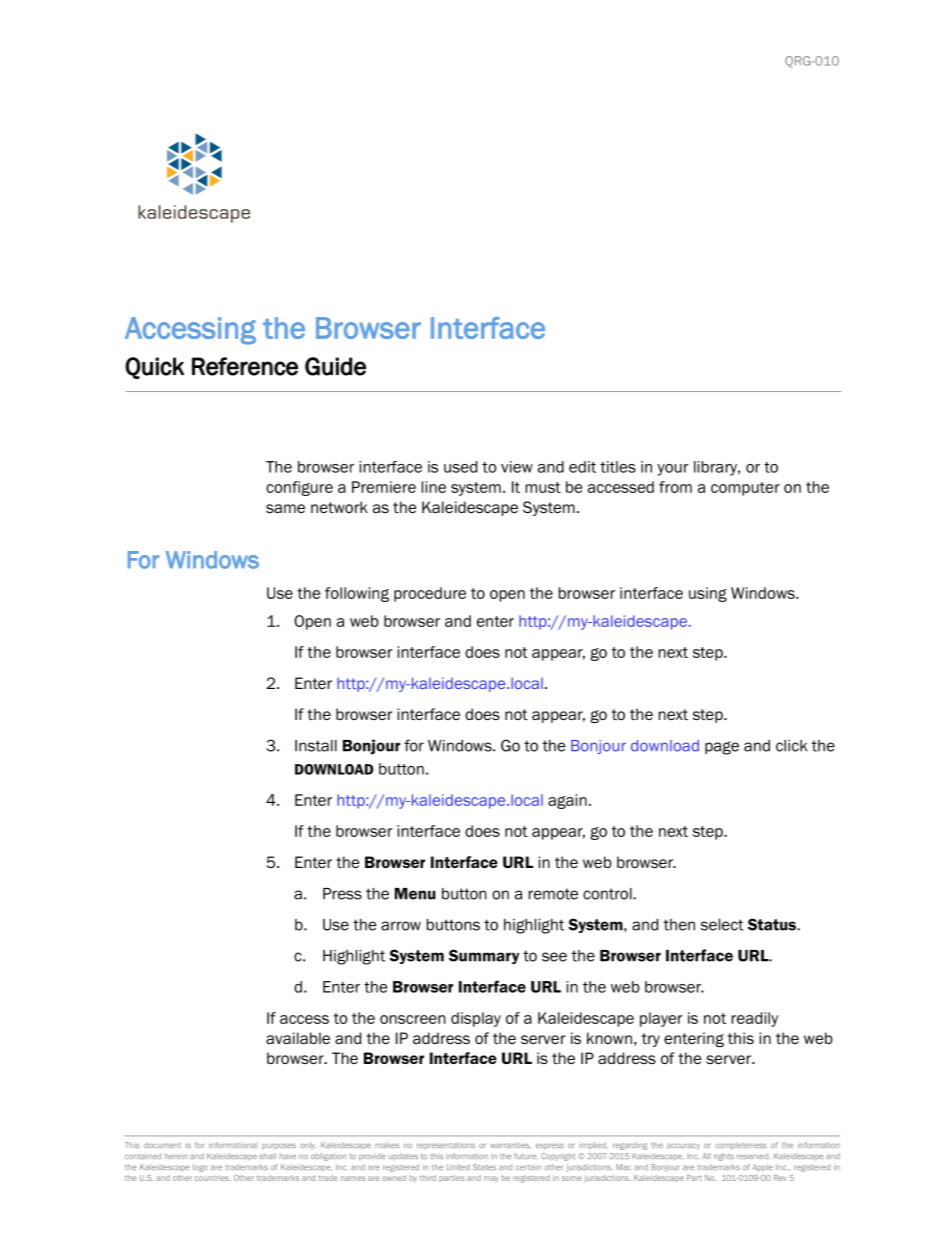 This screenshot has width=952, height=1233. What do you see at coordinates (245, 366) in the screenshot?
I see `Reference` at bounding box center [245, 366].
